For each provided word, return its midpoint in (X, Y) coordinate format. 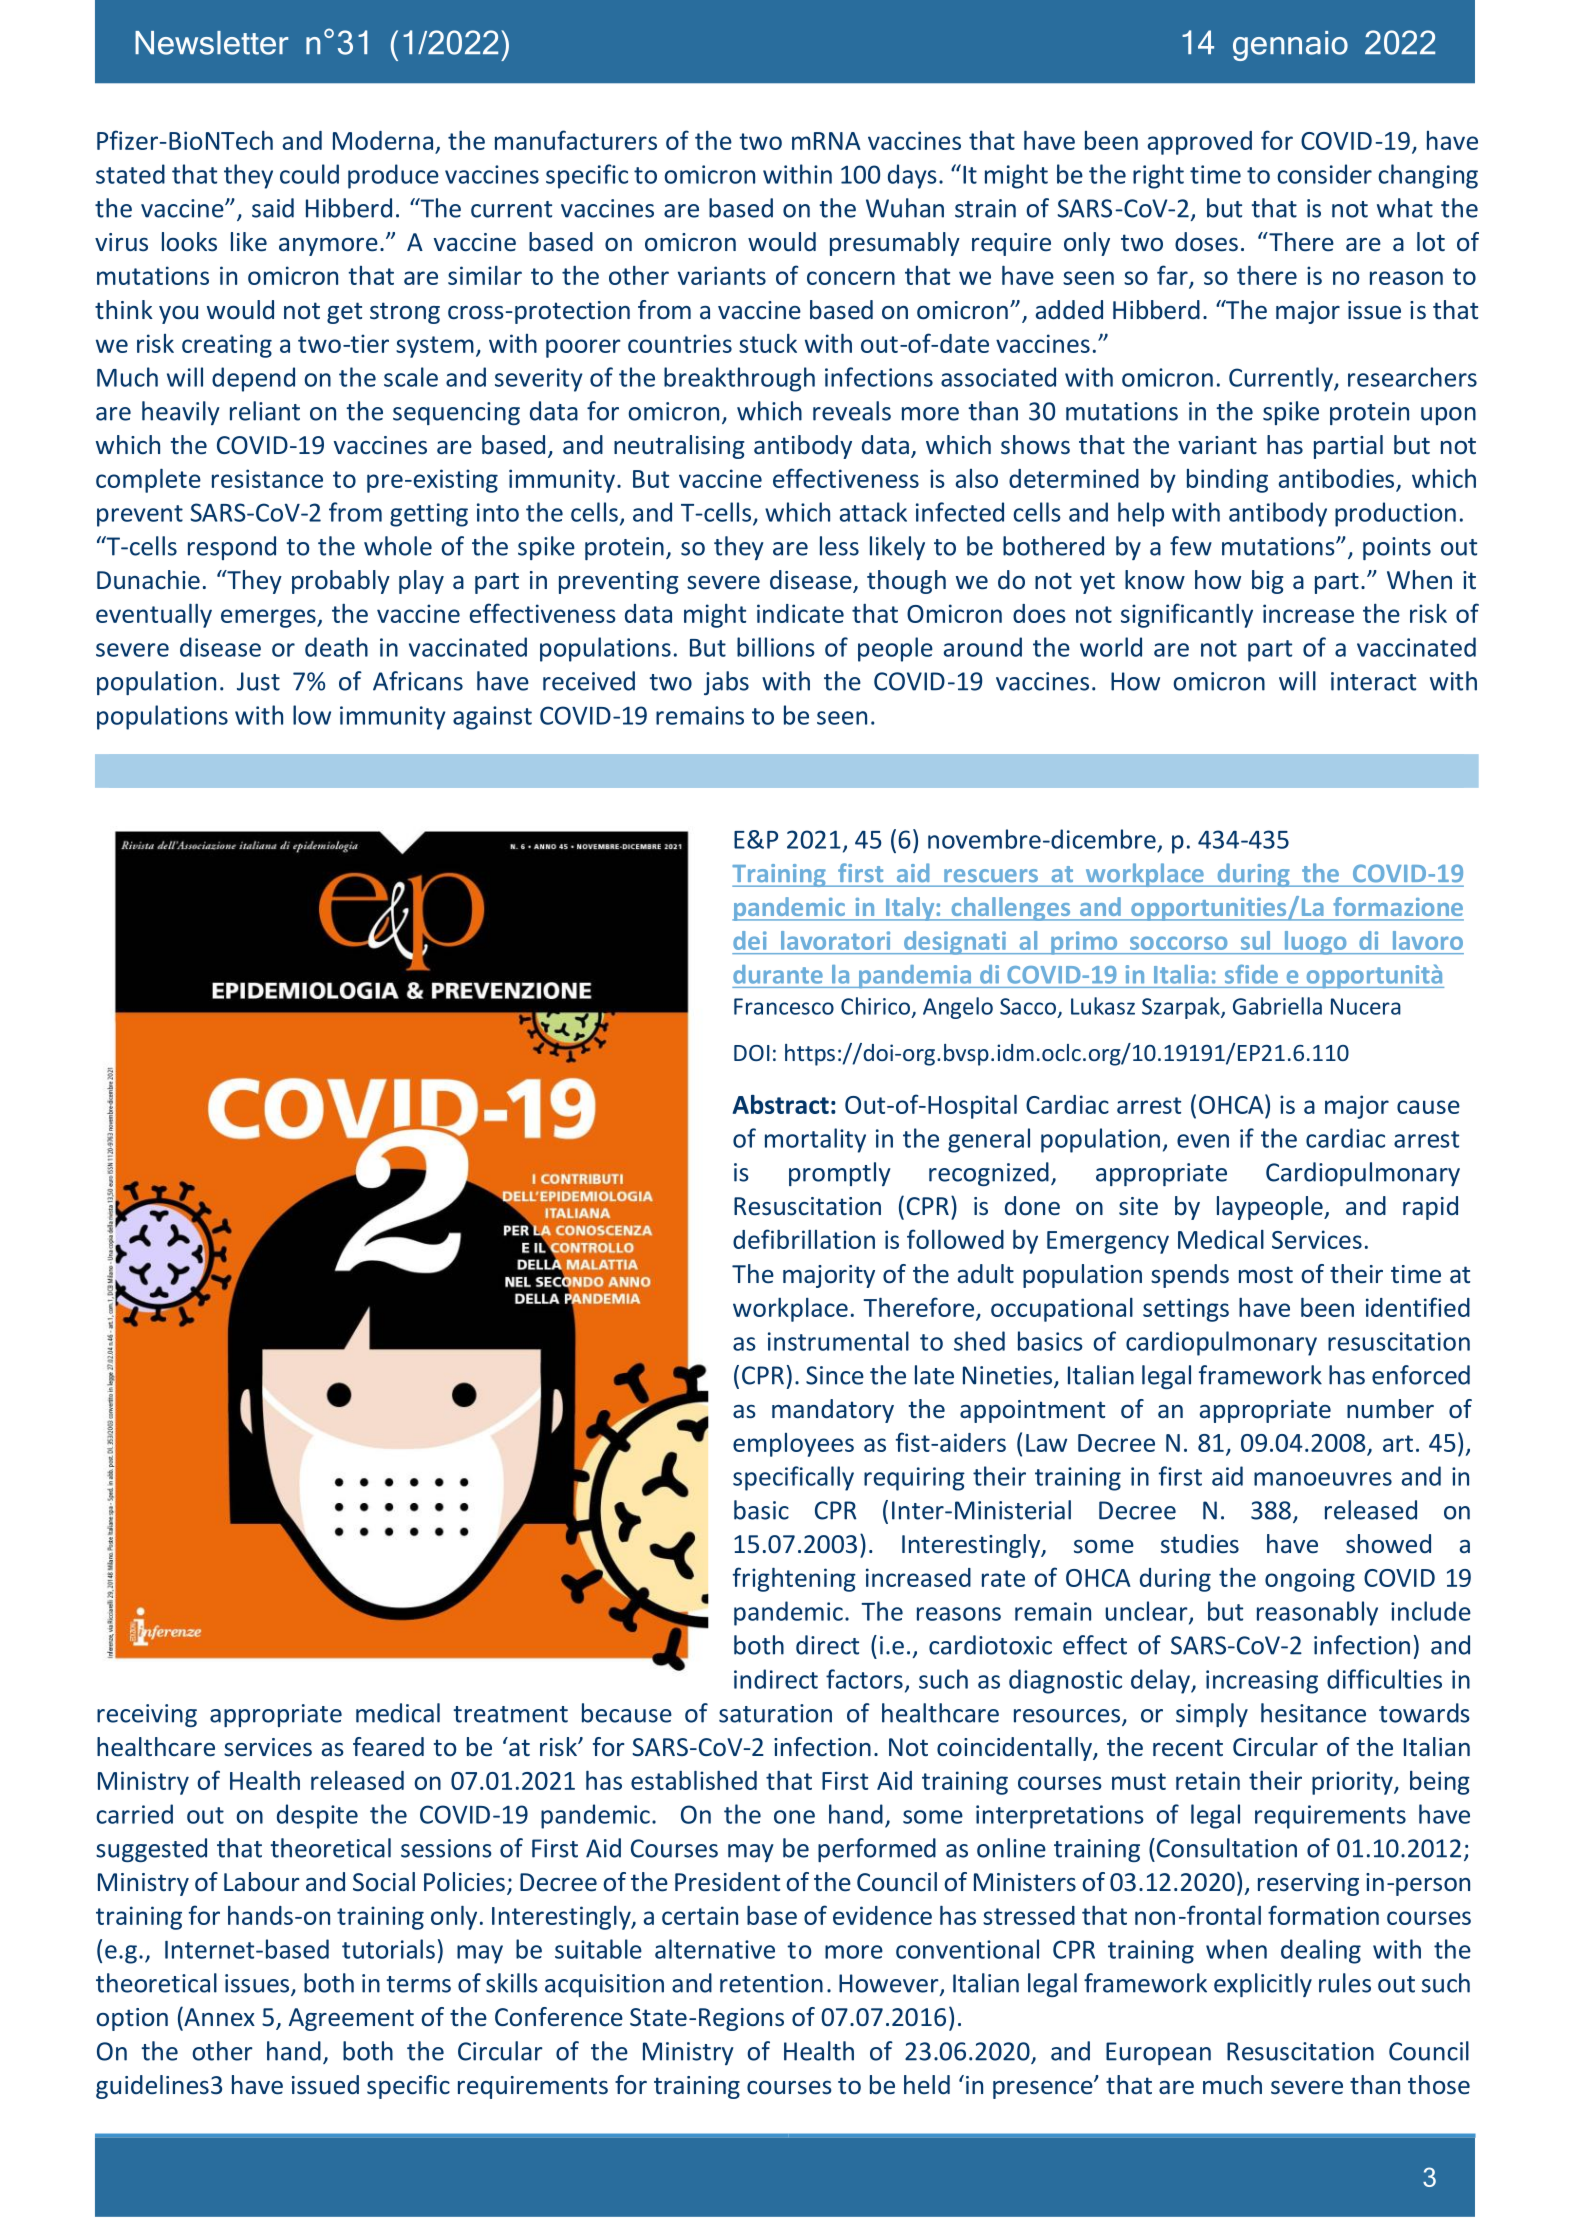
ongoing (1310, 1580)
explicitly (1263, 1985)
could (309, 174)
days (912, 176)
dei (750, 940)
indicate (800, 613)
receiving (147, 1715)
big (1268, 582)
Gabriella (1277, 1006)
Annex (218, 2017)
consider (1324, 174)
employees (793, 1445)
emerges (269, 618)
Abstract (781, 1104)
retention (771, 1983)
